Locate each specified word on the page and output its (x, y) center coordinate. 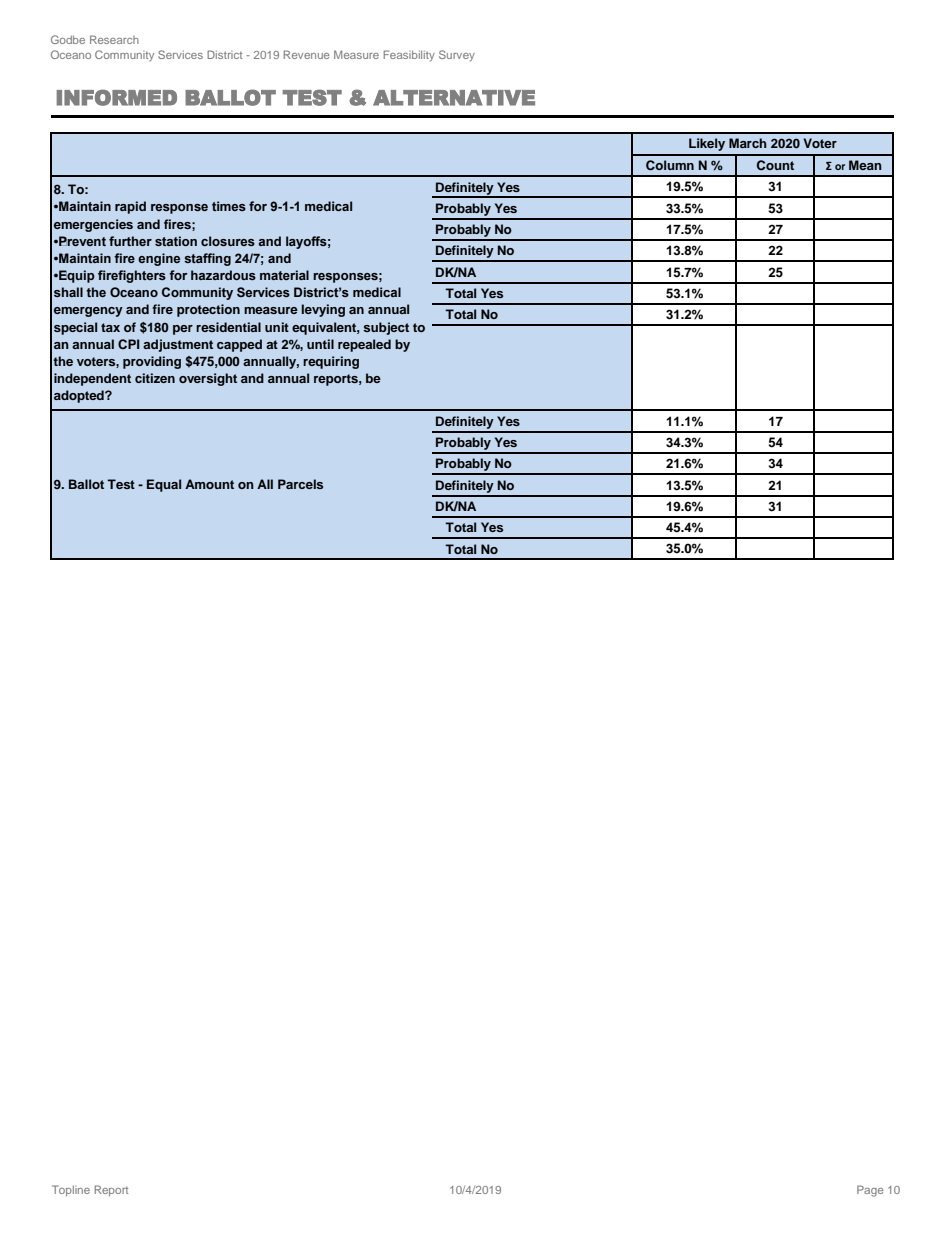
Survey (457, 56)
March (748, 143)
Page (870, 1191)
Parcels (300, 484)
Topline (71, 1190)
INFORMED (116, 97)
